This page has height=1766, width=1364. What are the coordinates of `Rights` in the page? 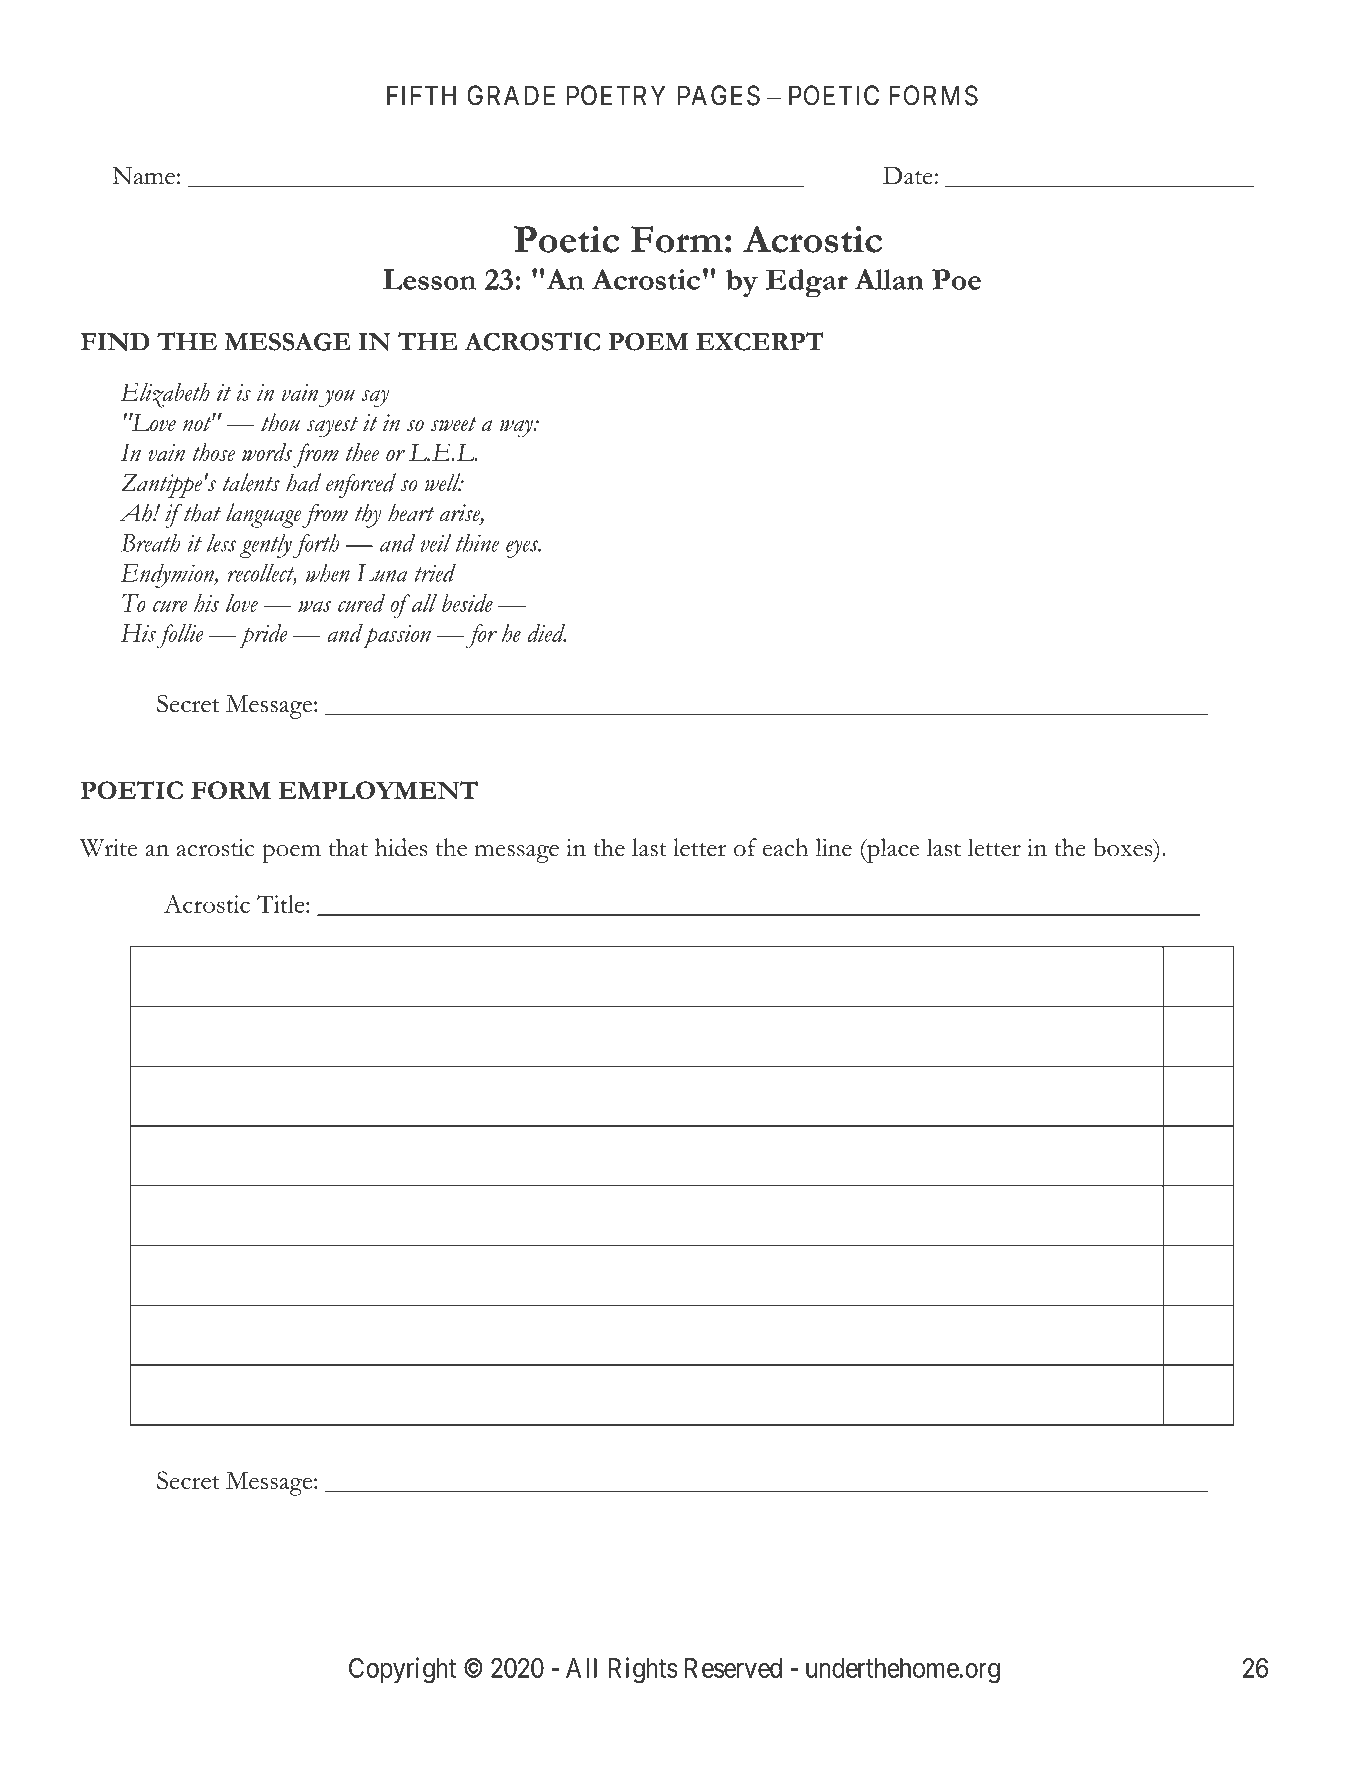 It's located at (643, 1670).
